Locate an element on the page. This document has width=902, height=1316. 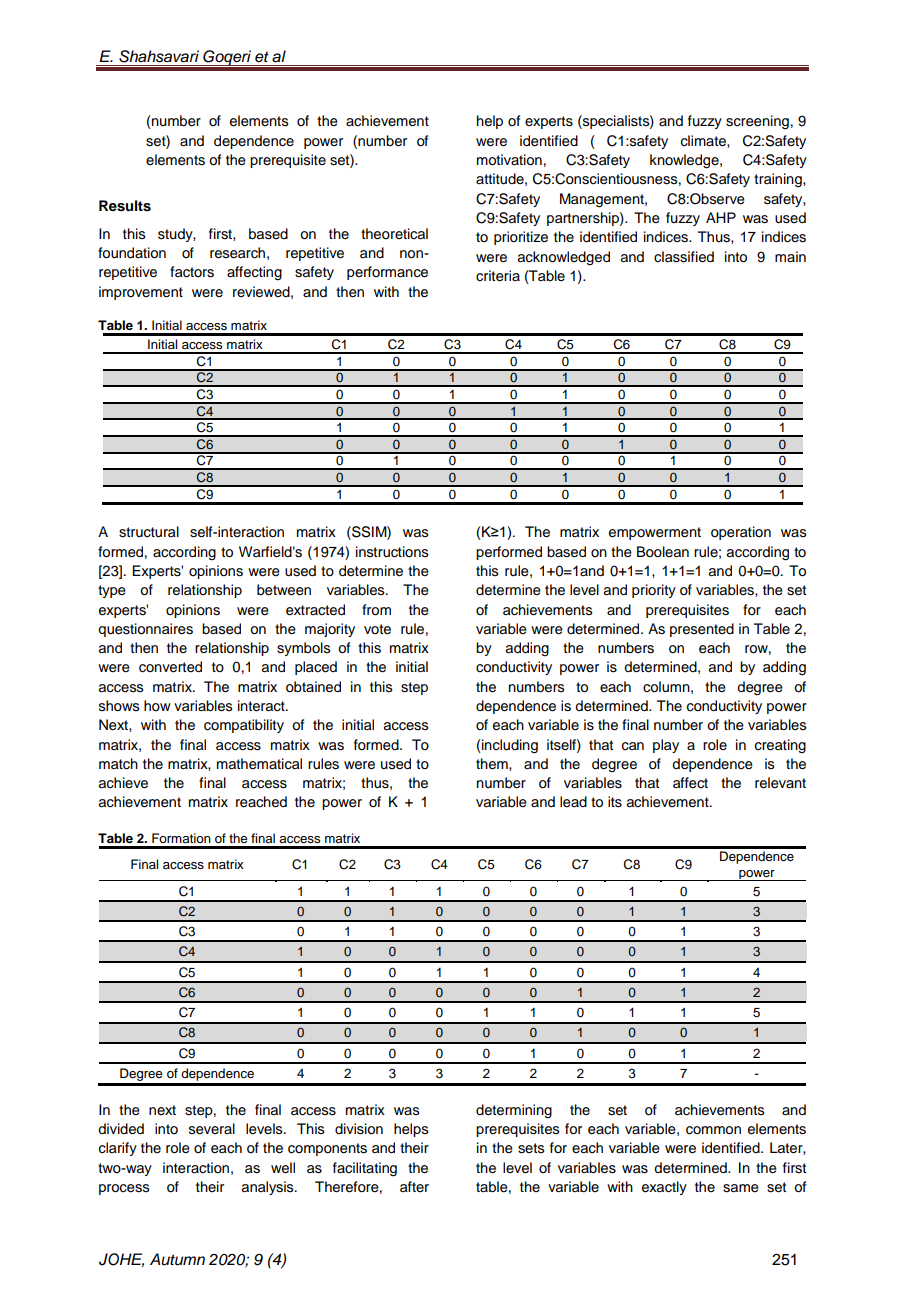
Autumn is located at coordinates (177, 1259).
